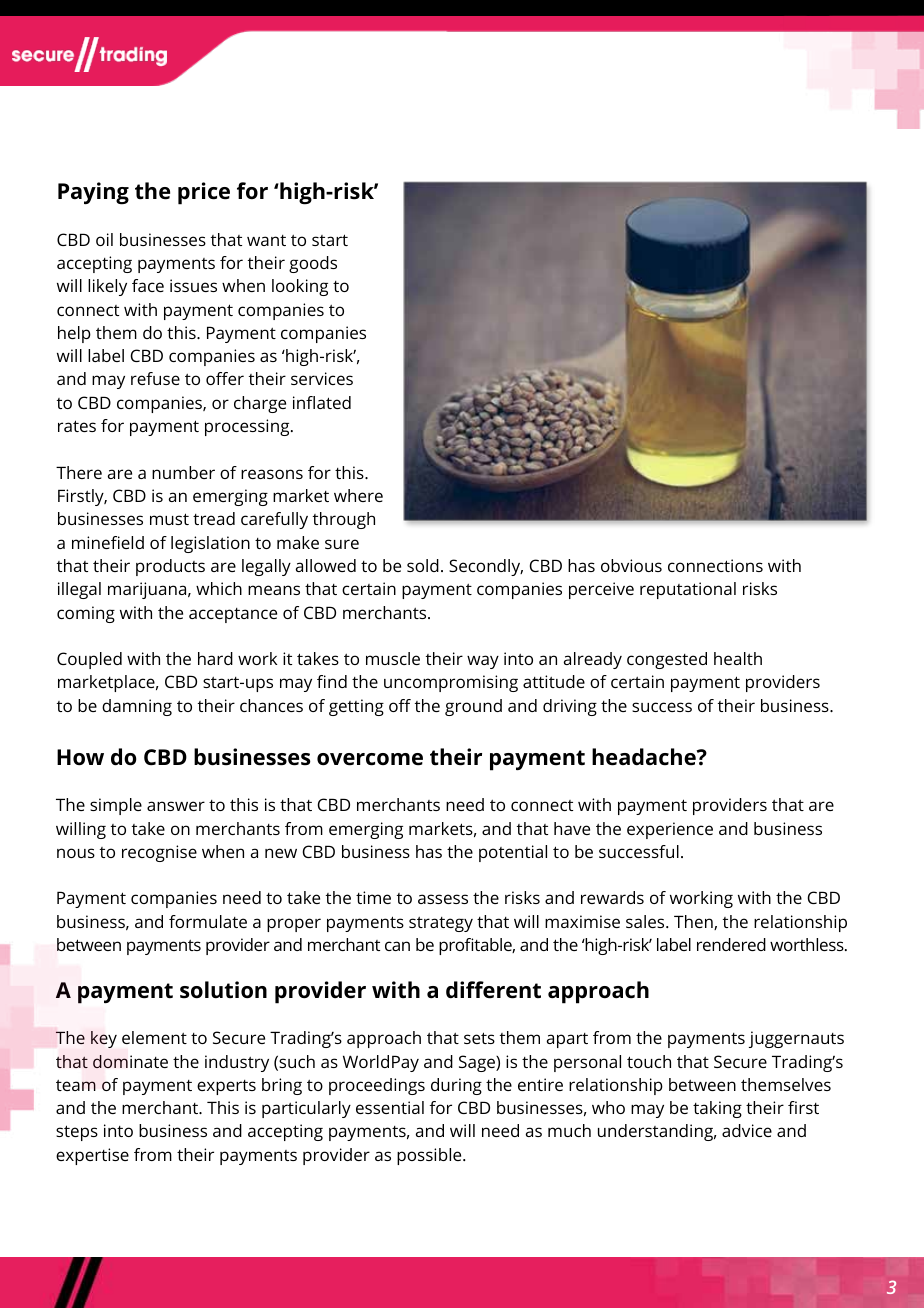 Image resolution: width=924 pixels, height=1308 pixels. I want to click on possible, so click(430, 1156).
